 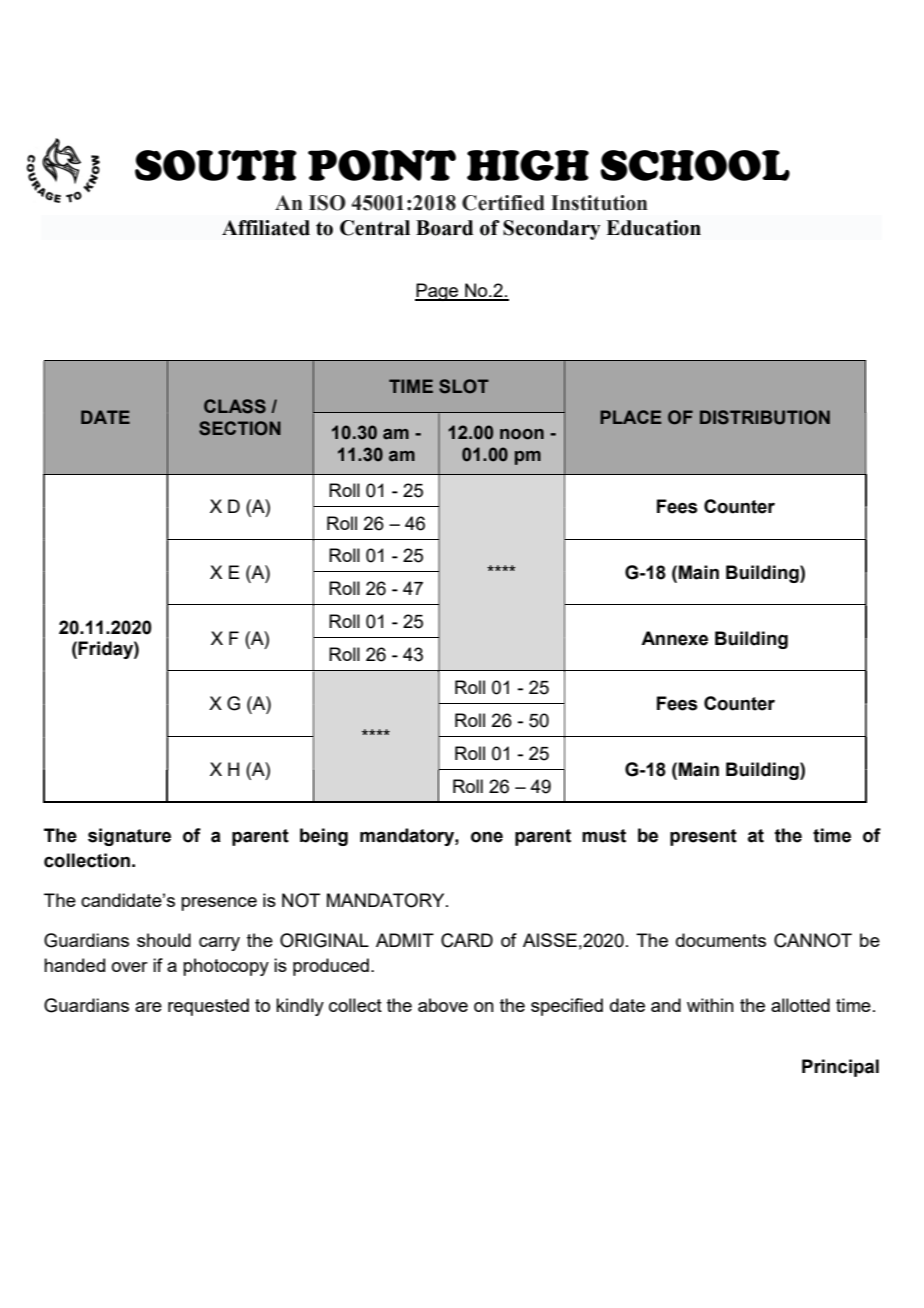 What do you see at coordinates (695, 165) in the page?
I see `SCHOOL` at bounding box center [695, 165].
